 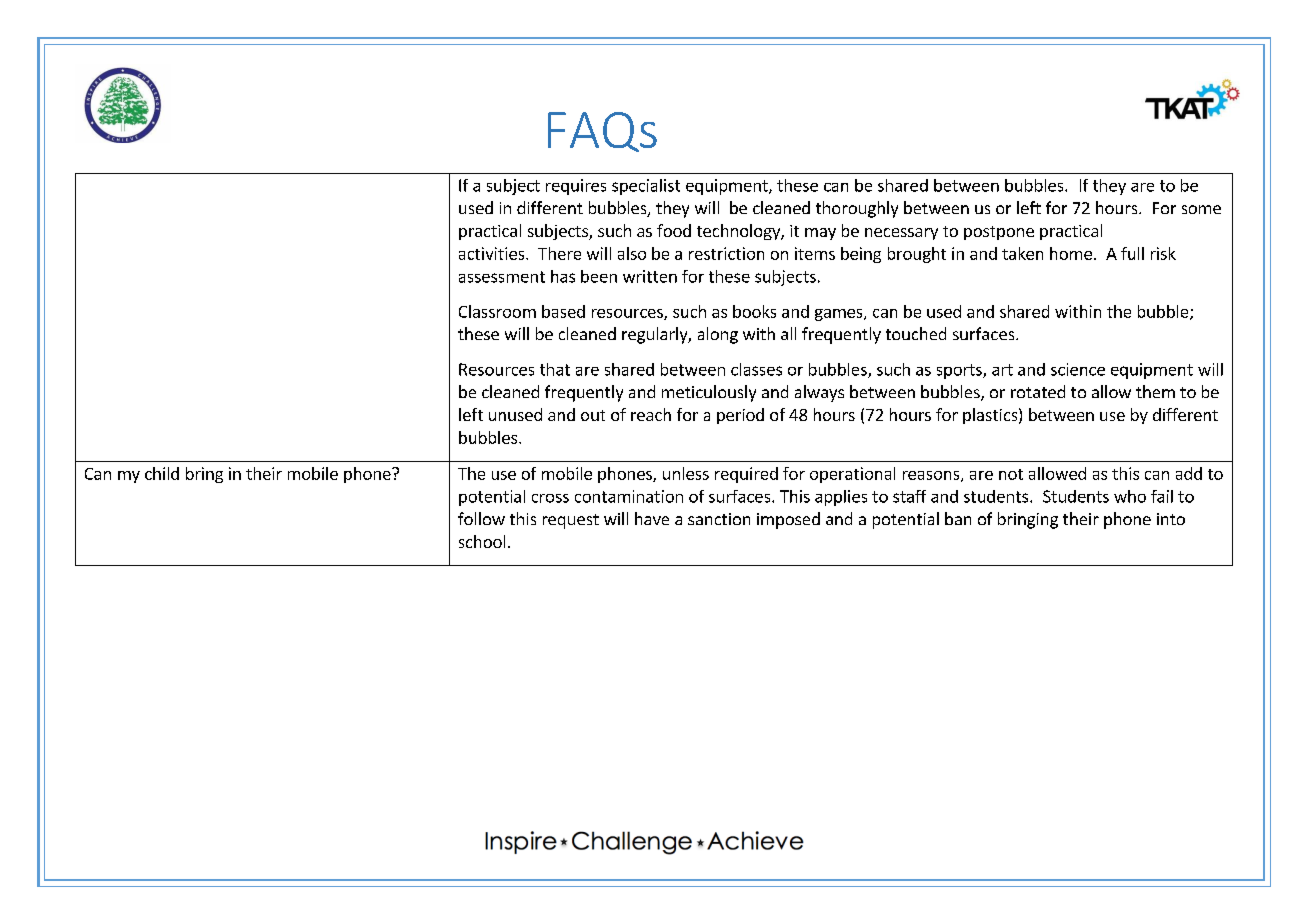 What do you see at coordinates (646, 187) in the image?
I see `specialist` at bounding box center [646, 187].
